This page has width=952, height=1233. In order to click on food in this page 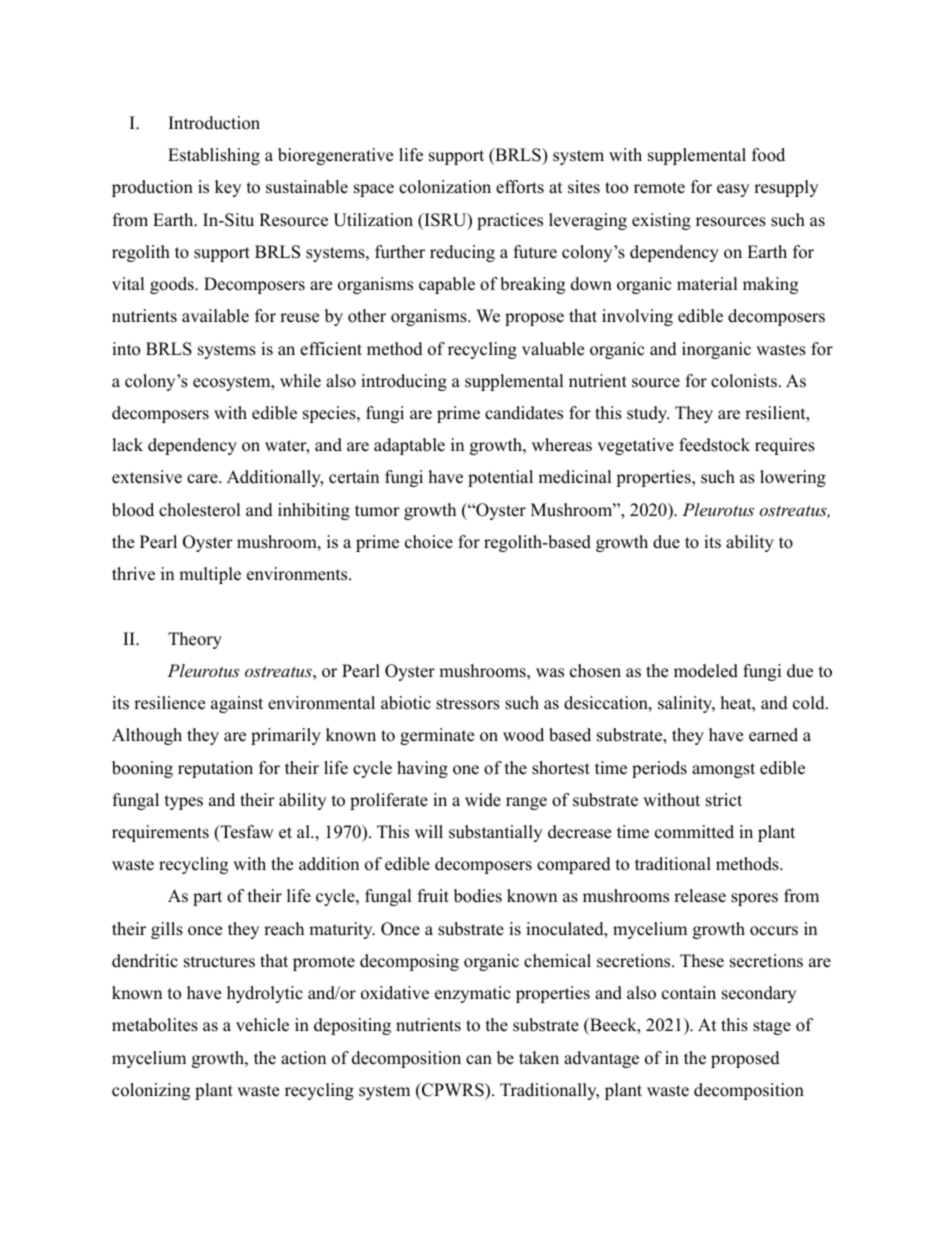, I will do `click(768, 155)`.
